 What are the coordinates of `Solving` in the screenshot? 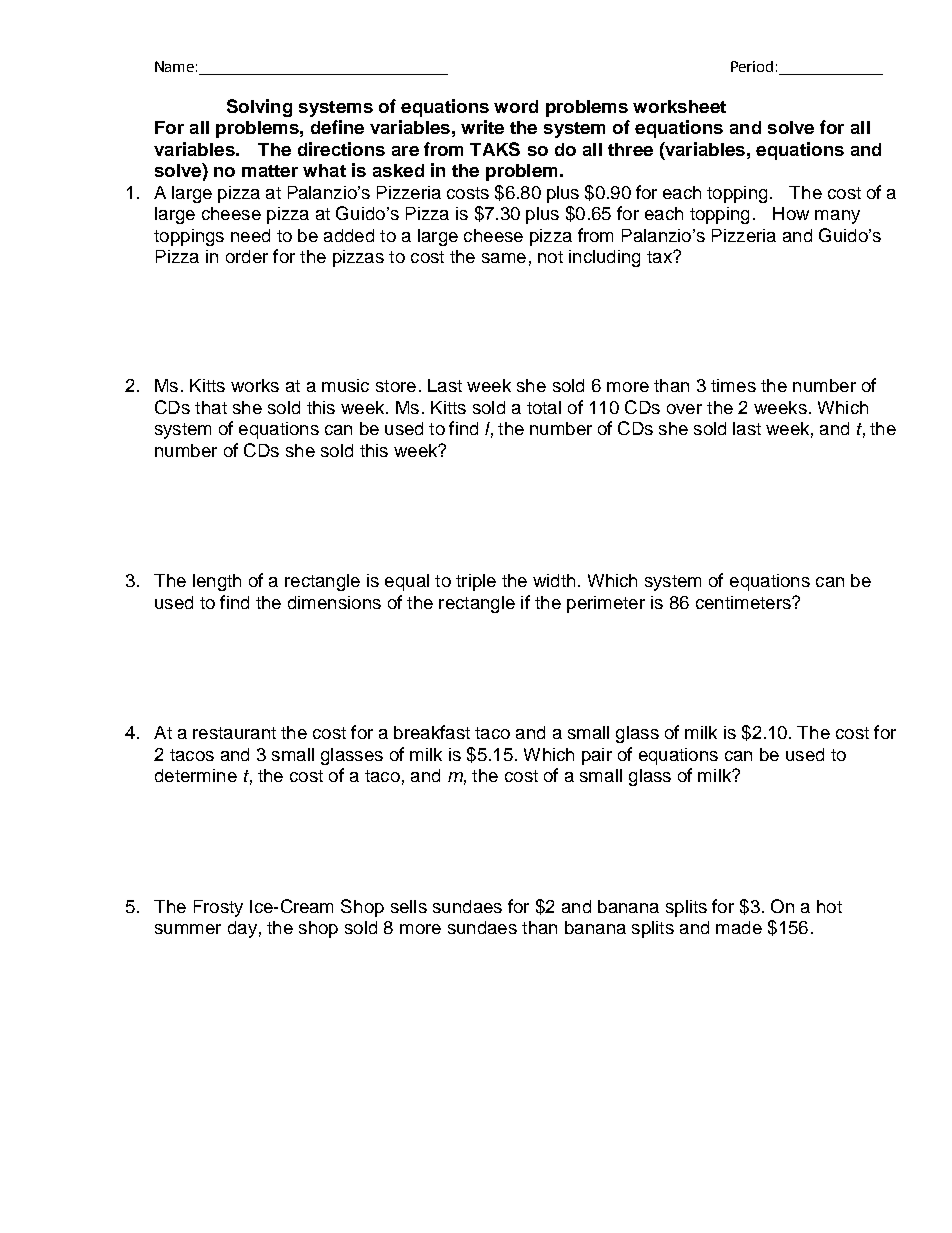 It's located at (259, 108).
